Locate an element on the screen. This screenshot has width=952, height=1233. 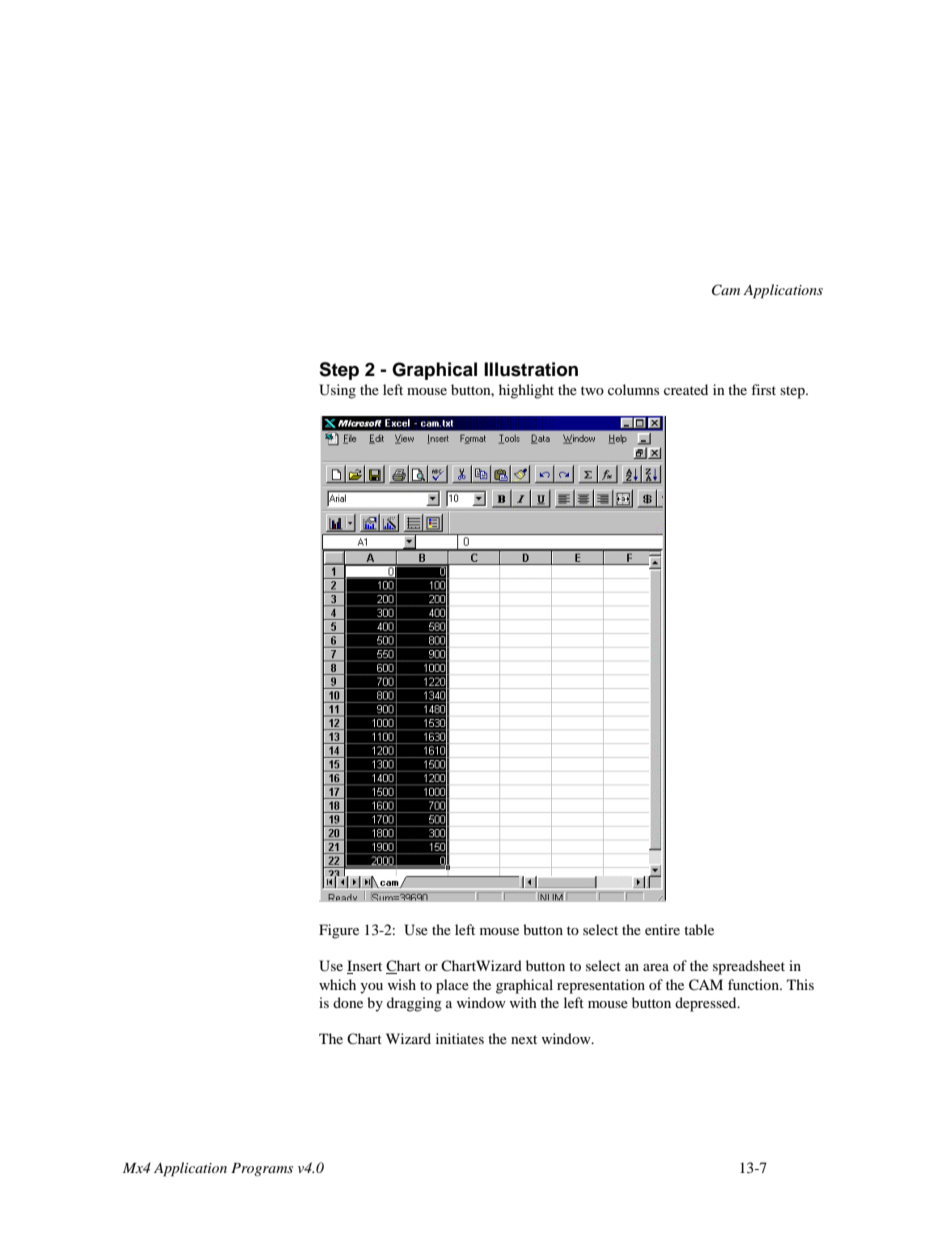
highlight is located at coordinates (526, 391).
